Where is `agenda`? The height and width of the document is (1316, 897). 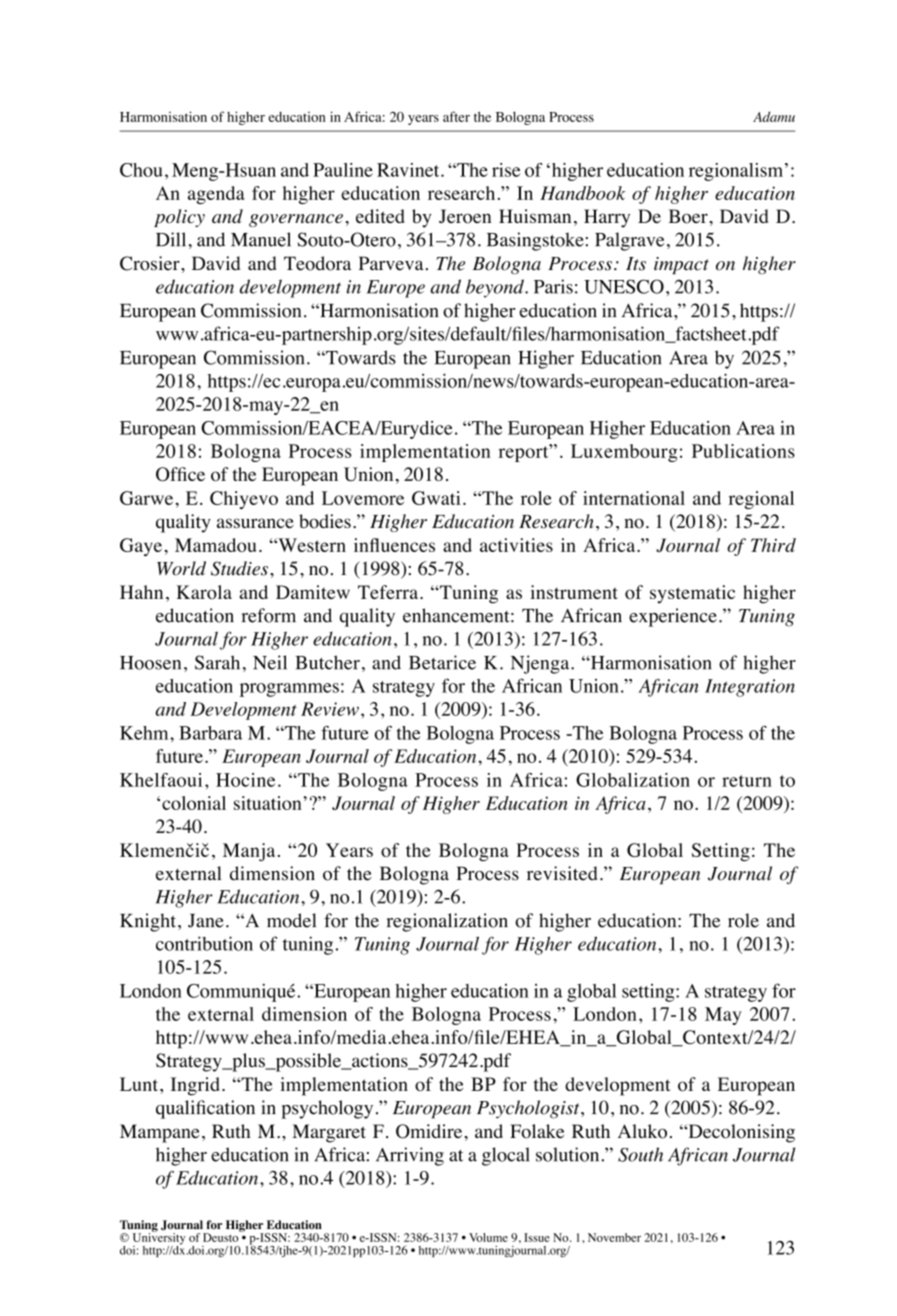
agenda is located at coordinates (216, 195).
